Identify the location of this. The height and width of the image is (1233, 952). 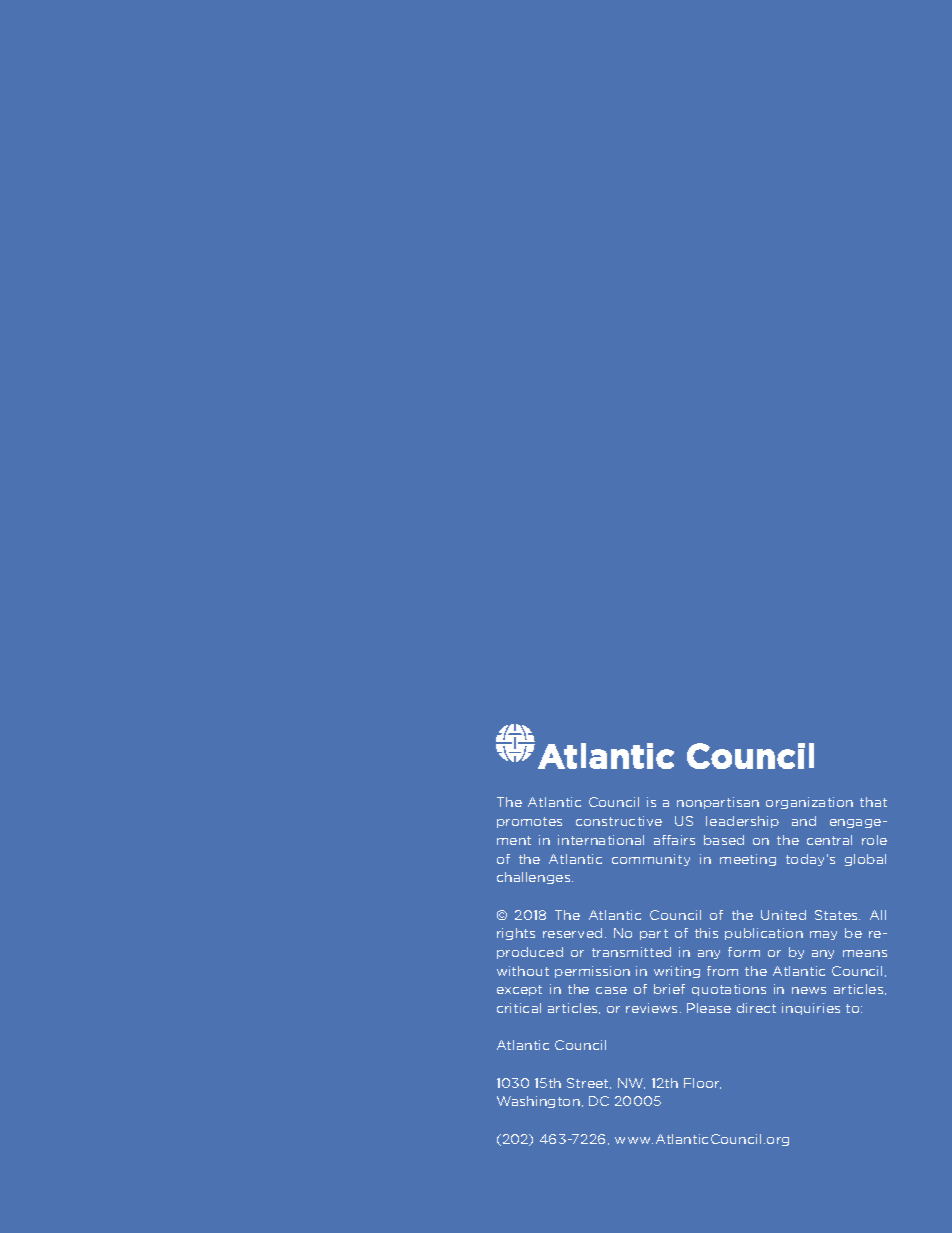
(706, 933).
